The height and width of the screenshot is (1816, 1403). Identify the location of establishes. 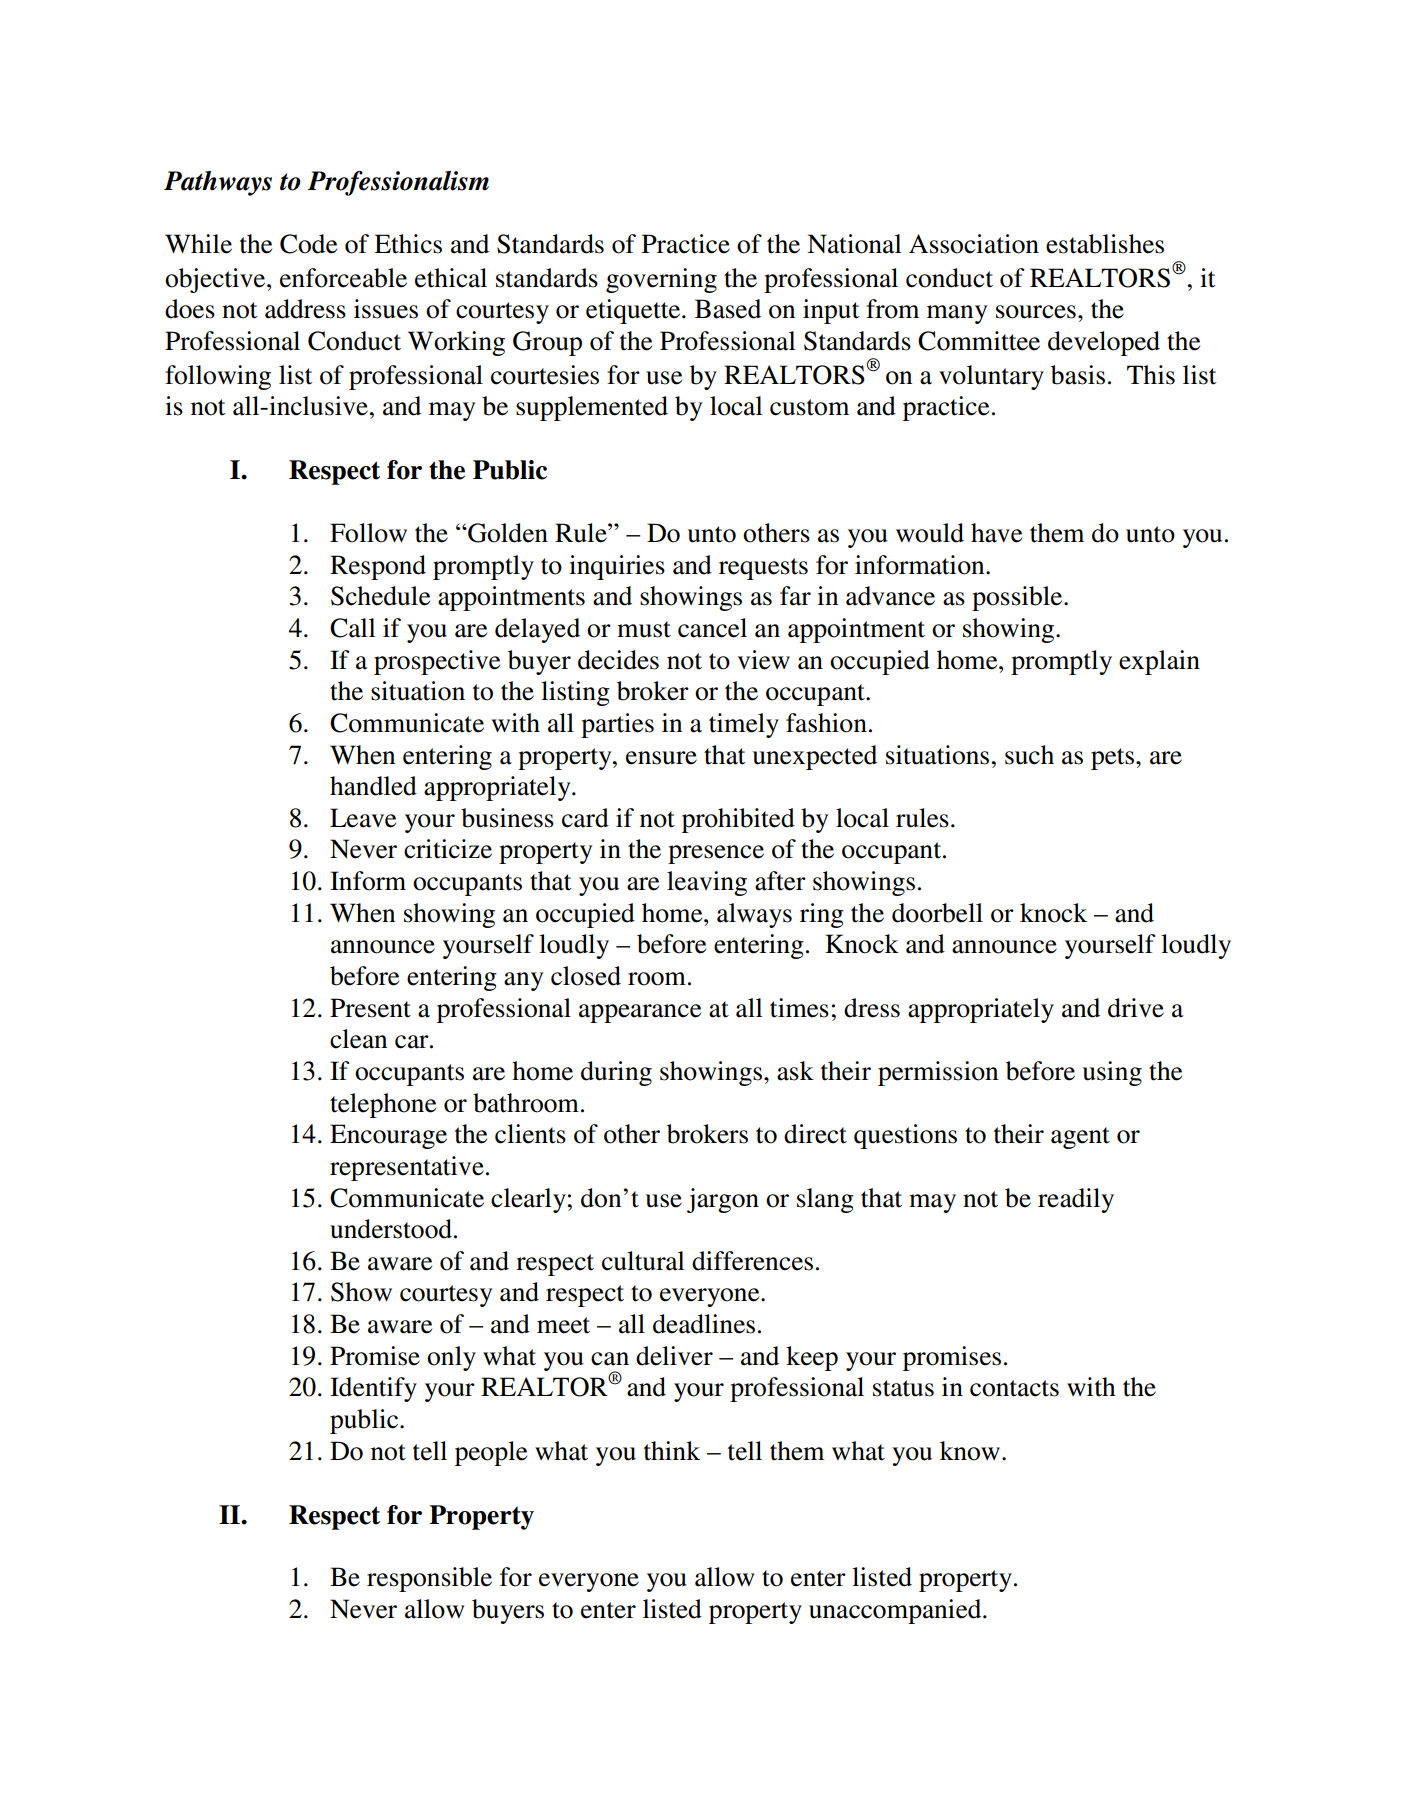
(1105, 244).
